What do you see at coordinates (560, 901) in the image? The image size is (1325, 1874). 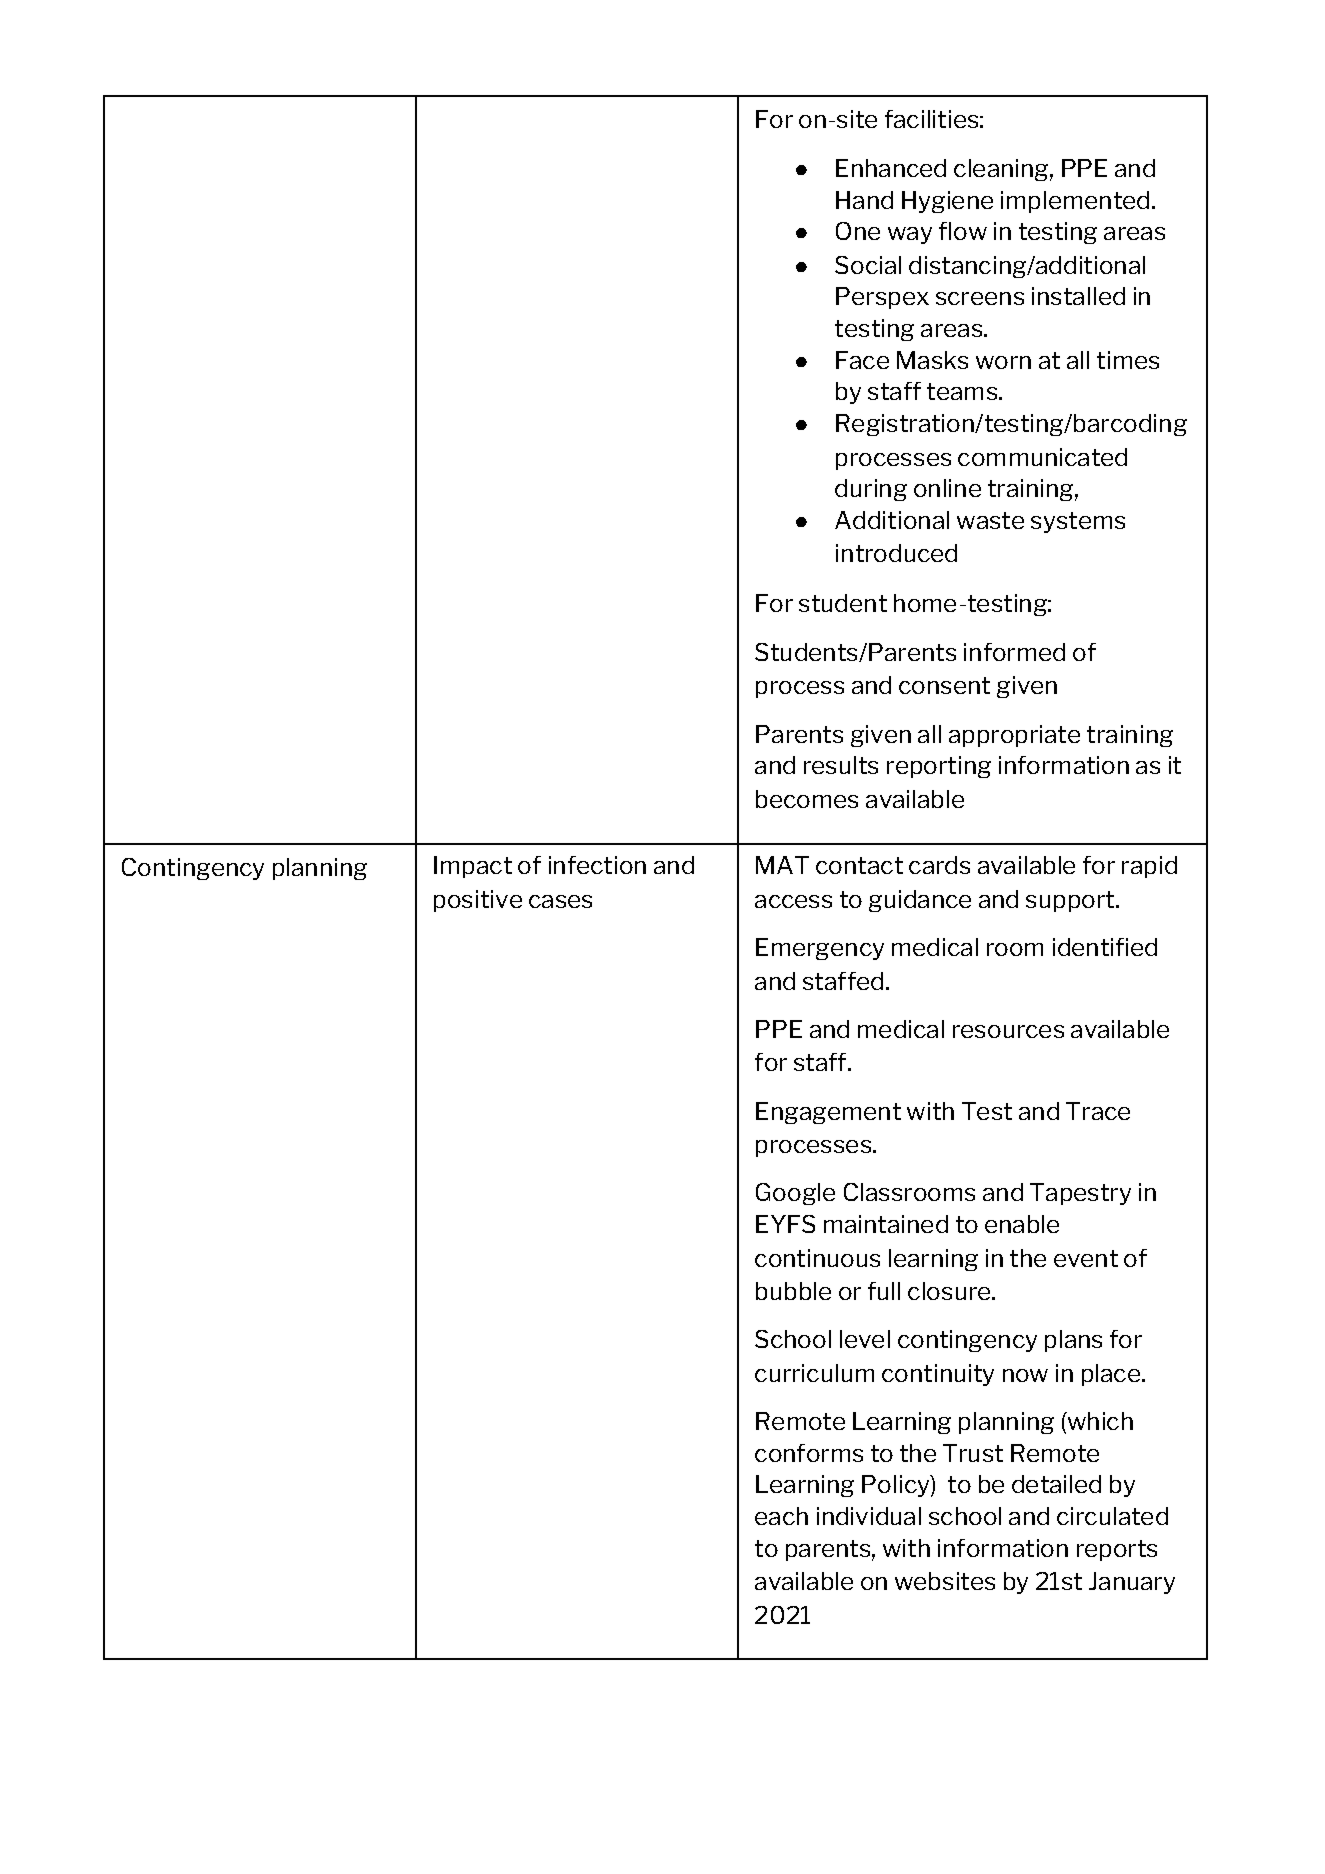 I see `cases` at bounding box center [560, 901].
